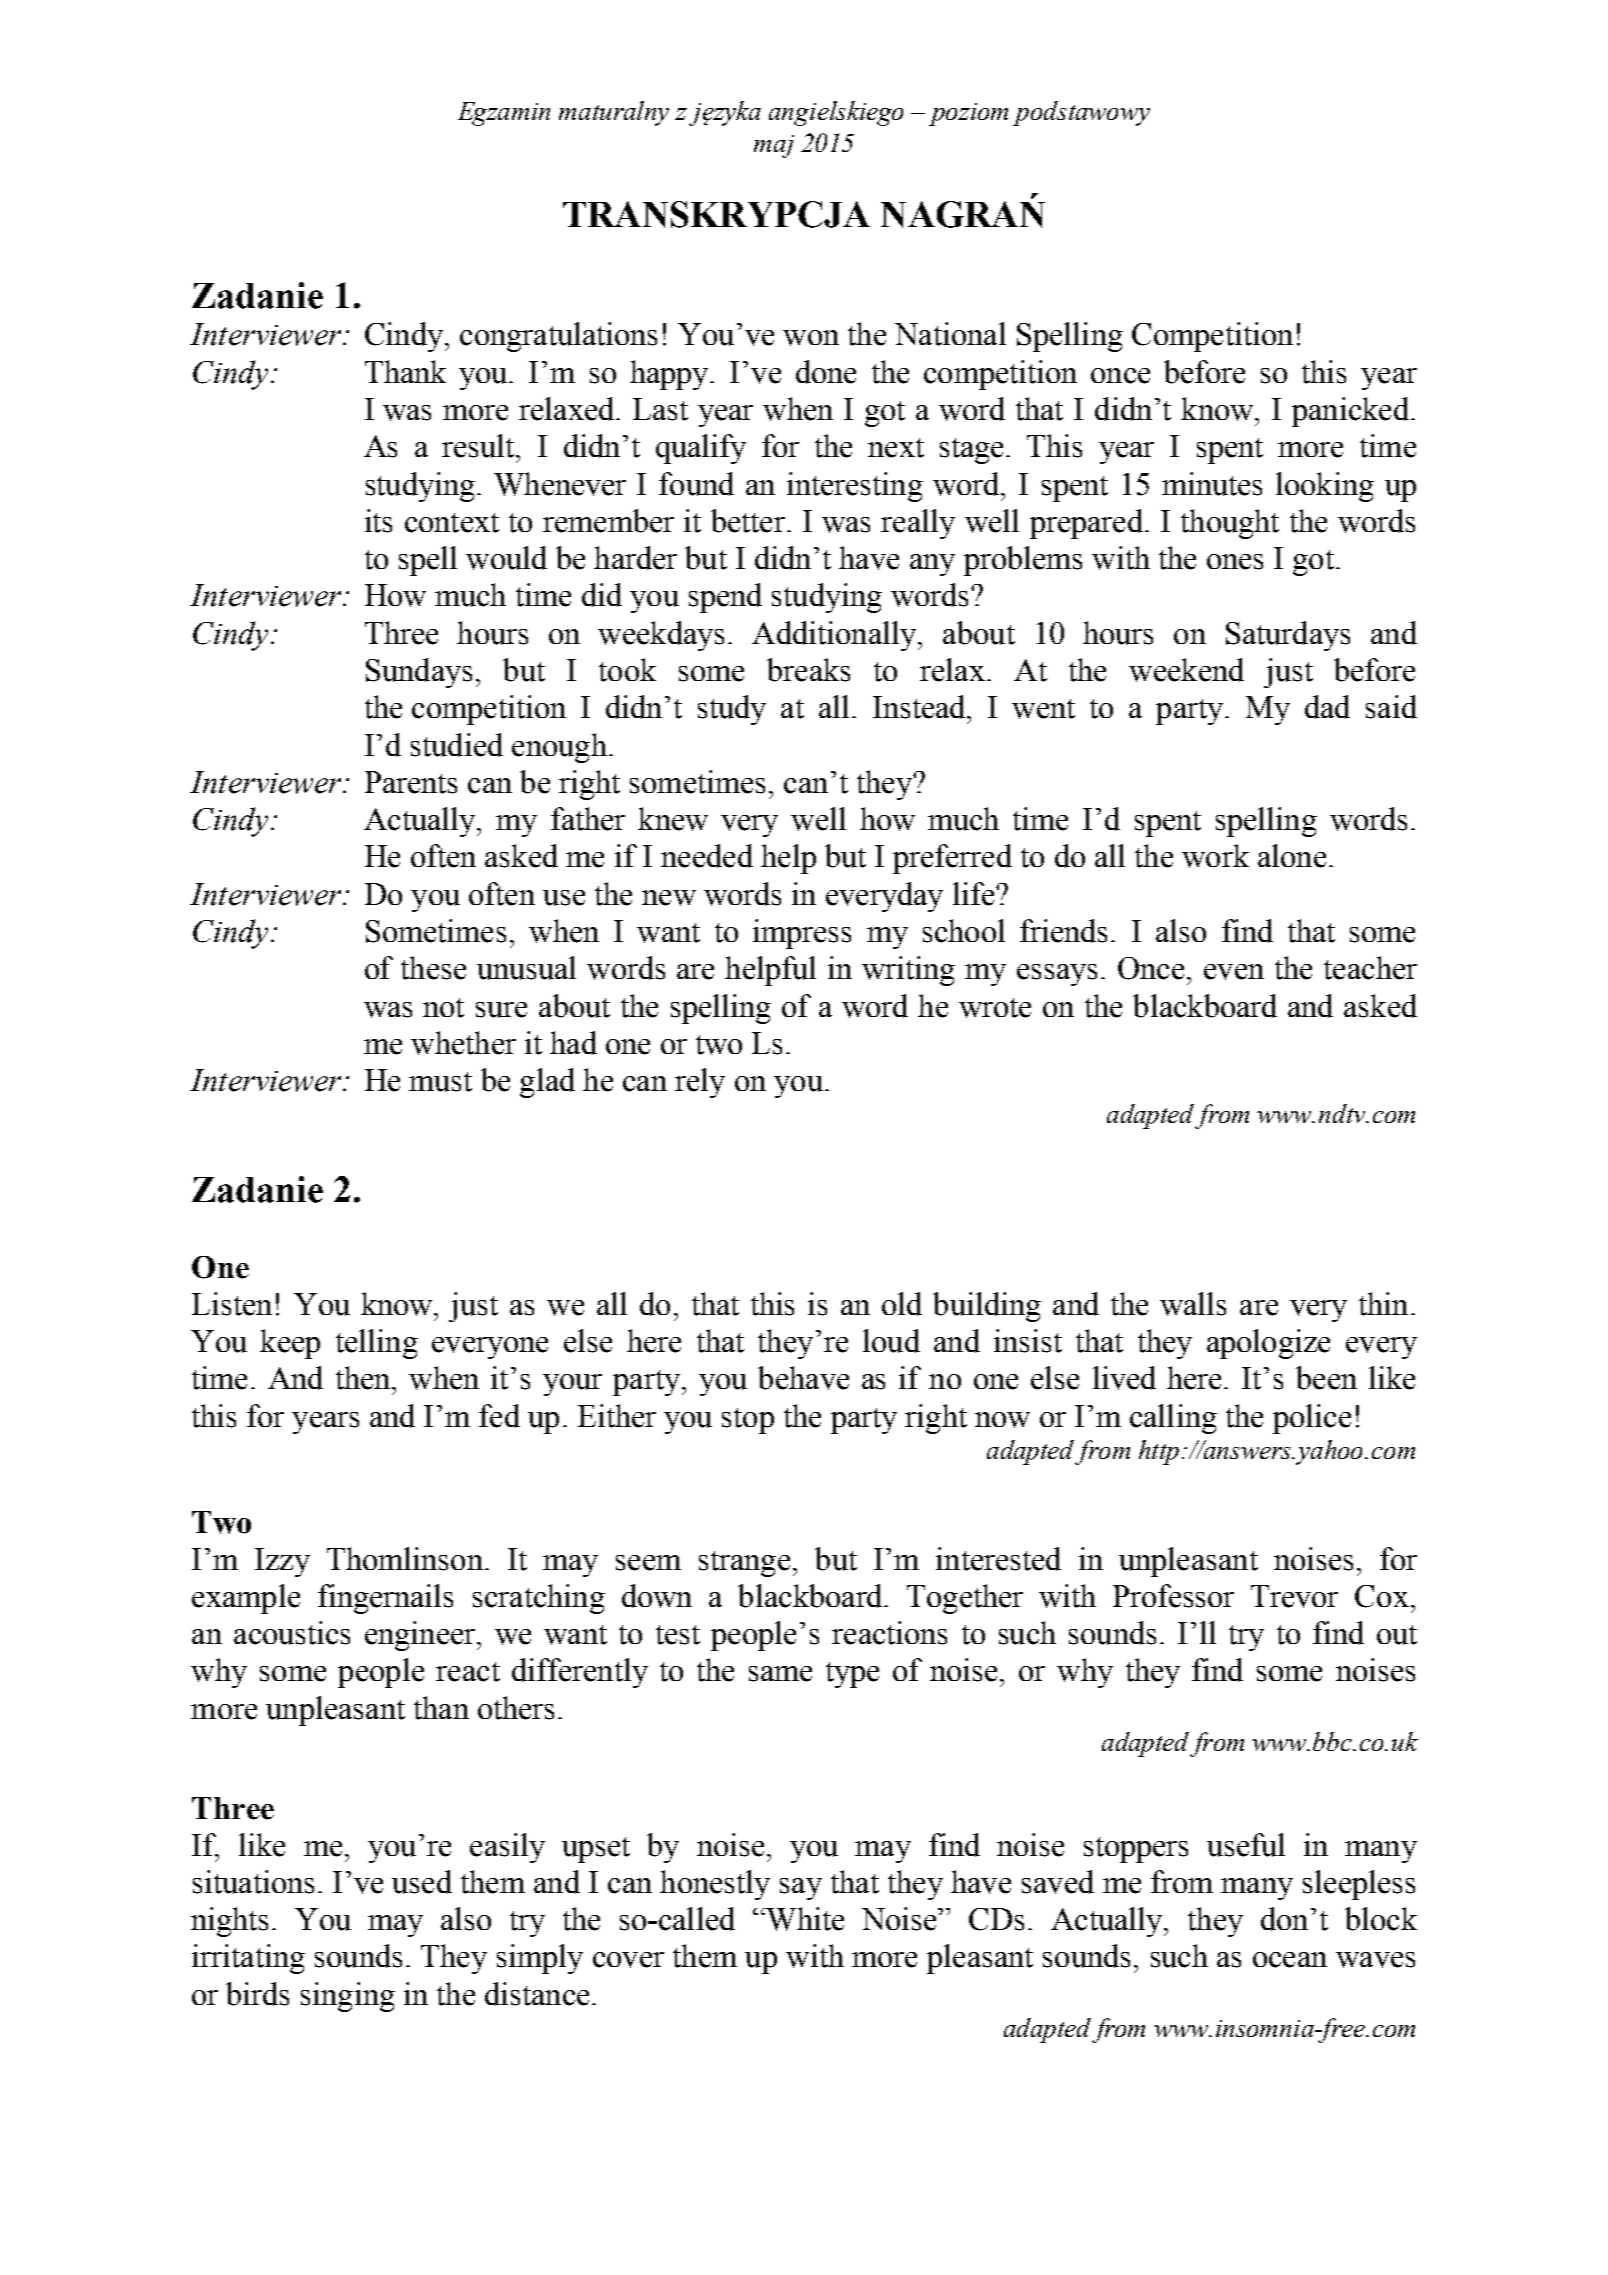 Image resolution: width=1608 pixels, height=2275 pixels. Describe the element at coordinates (802, 934) in the screenshot. I see `impress` at that location.
